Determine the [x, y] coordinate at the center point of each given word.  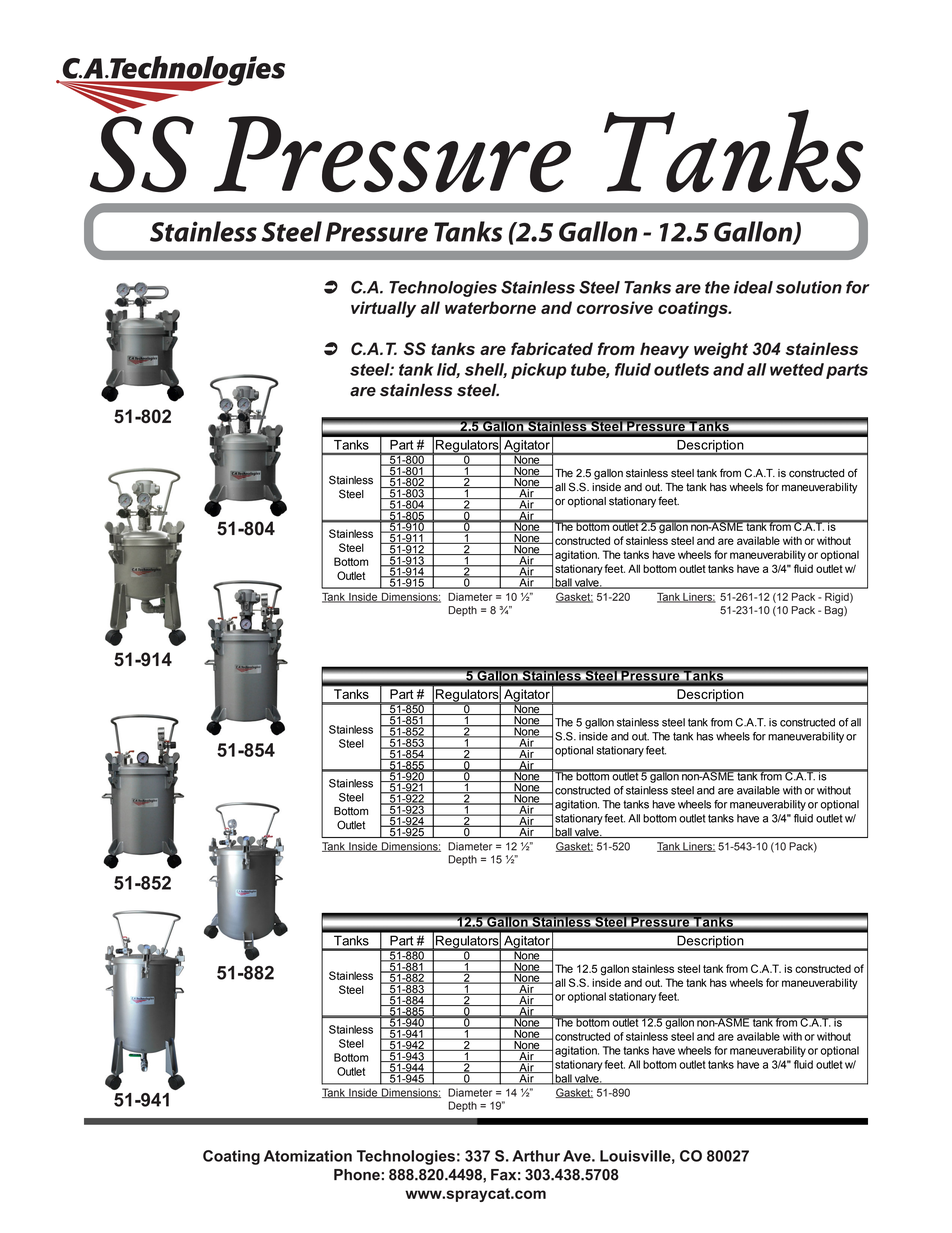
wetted [797, 369]
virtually [383, 309]
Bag [835, 611]
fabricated [552, 348]
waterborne [490, 307]
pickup [539, 371]
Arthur [536, 1156]
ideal [753, 287]
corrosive [615, 307]
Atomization [308, 1156]
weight [721, 350]
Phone [357, 1175]
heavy [664, 350]
